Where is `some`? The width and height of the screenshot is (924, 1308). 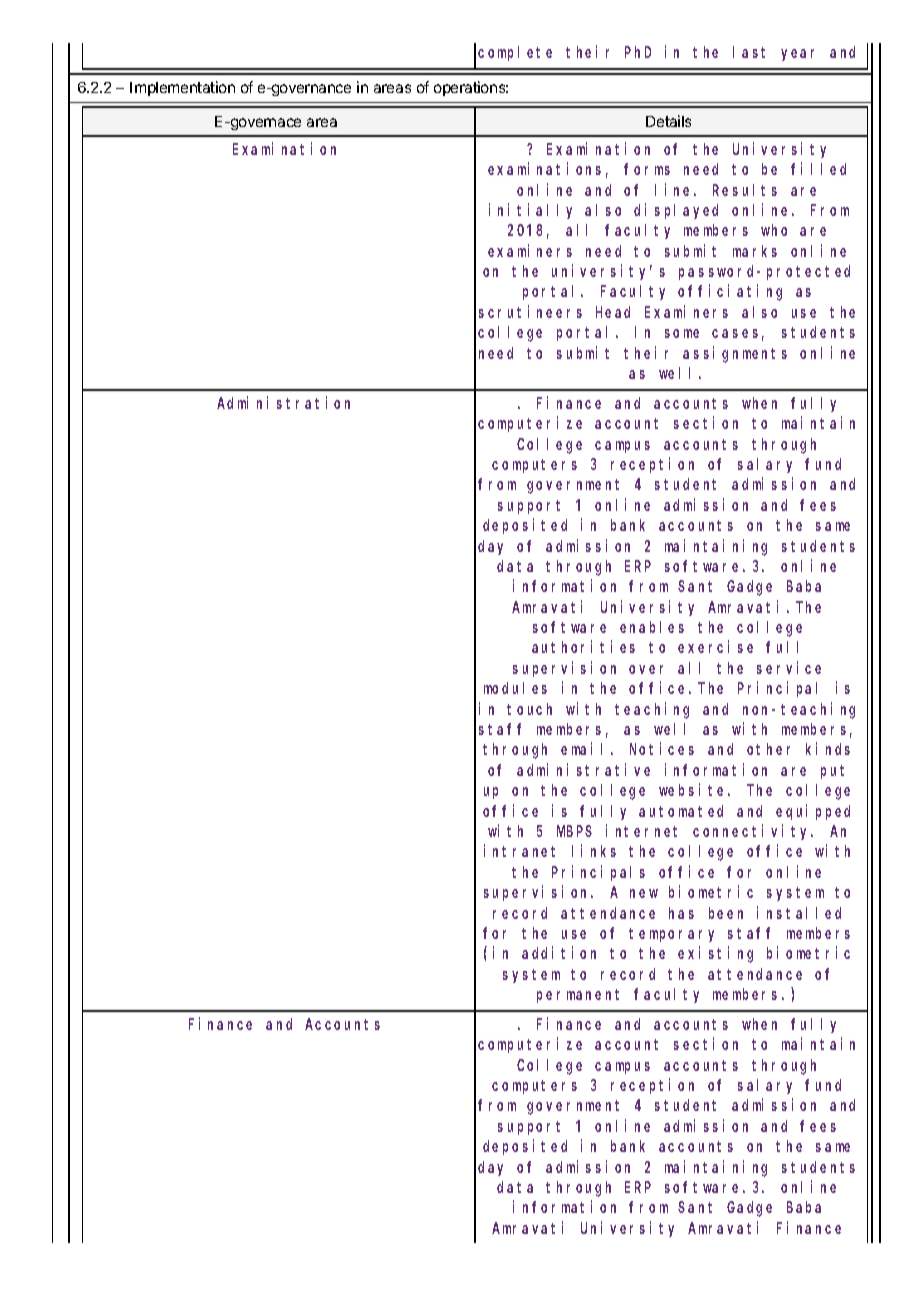
some is located at coordinates (682, 333).
